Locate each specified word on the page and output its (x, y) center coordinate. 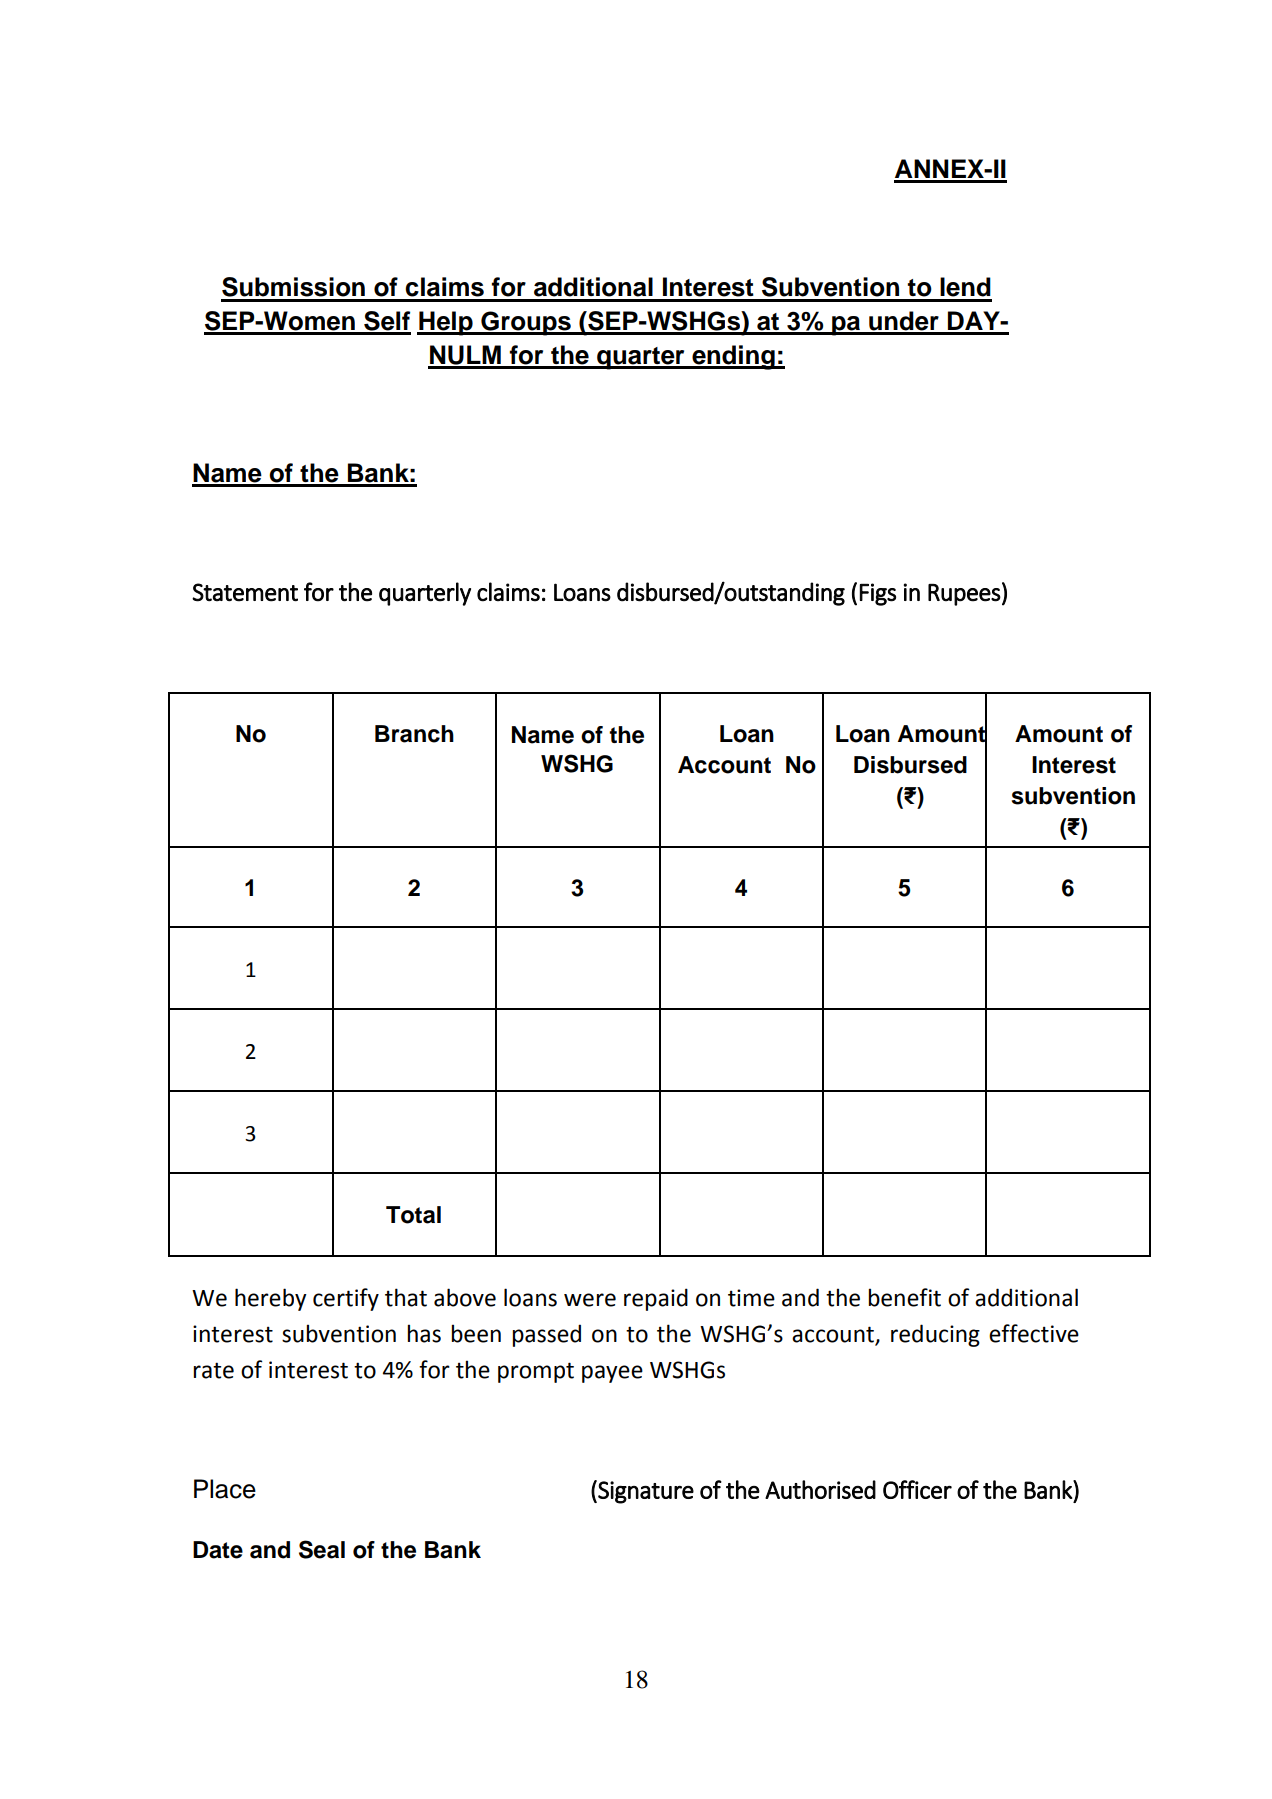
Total (413, 1215)
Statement (245, 592)
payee (612, 1374)
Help (446, 323)
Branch (414, 734)
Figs (878, 594)
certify (346, 1299)
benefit (904, 1297)
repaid (656, 1299)
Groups (526, 323)
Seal (322, 1549)
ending (733, 357)
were (590, 1300)
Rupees (964, 595)
